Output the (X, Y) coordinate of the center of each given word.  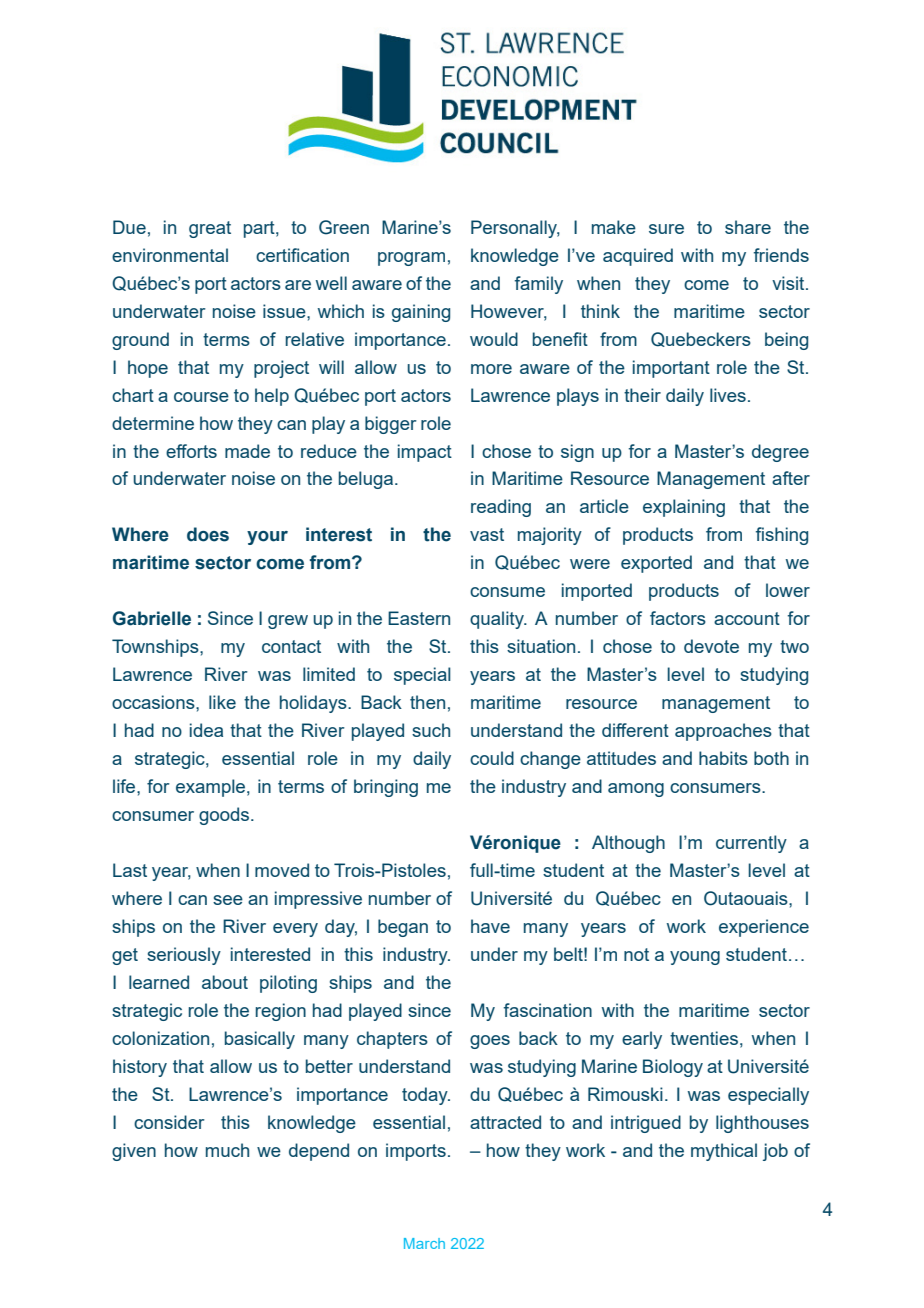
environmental (170, 255)
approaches (723, 732)
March (424, 1243)
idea (206, 730)
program (411, 259)
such (431, 730)
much (227, 1150)
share (748, 227)
